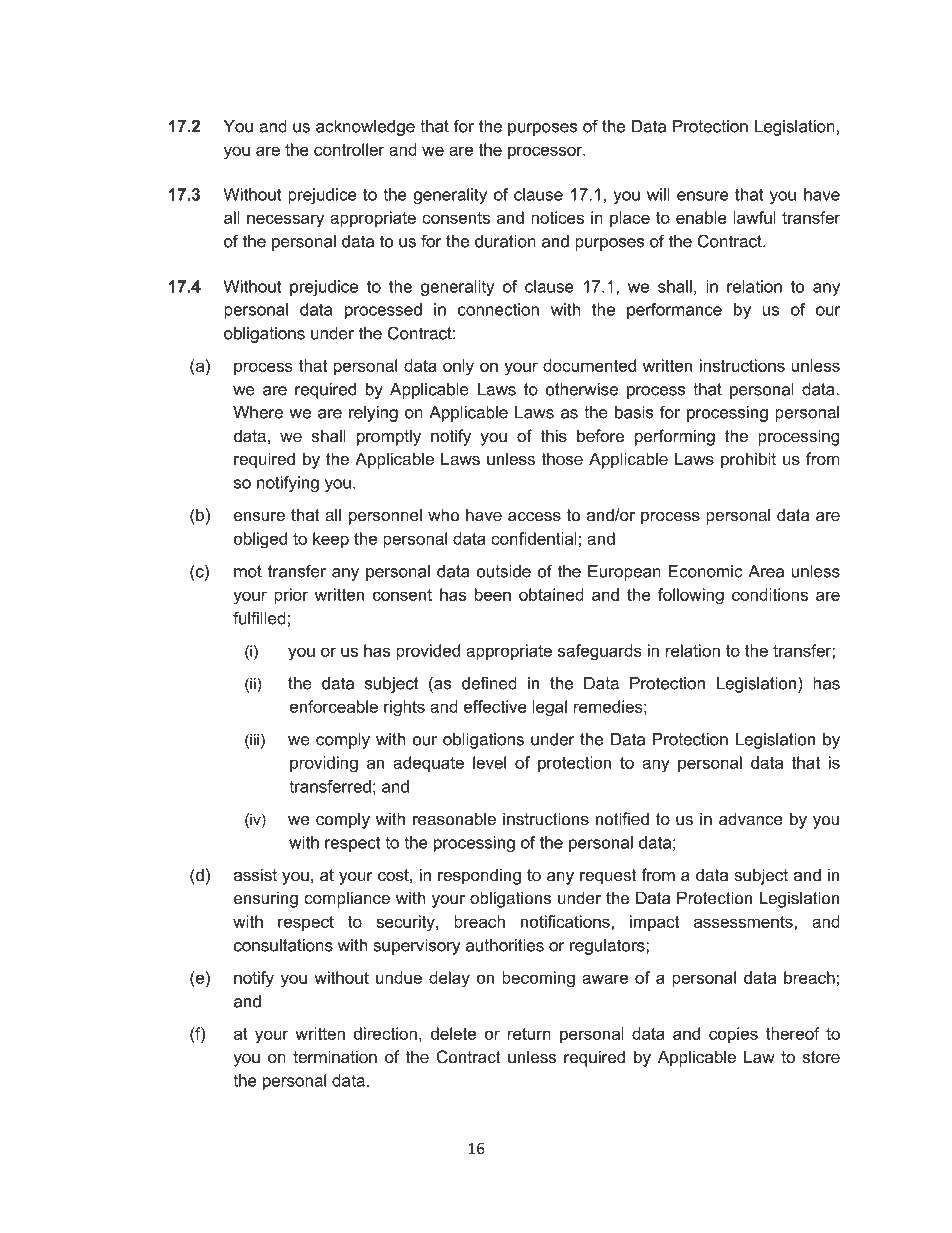 This screenshot has width=952, height=1233. Describe the element at coordinates (770, 594) in the screenshot. I see `conditions` at that location.
